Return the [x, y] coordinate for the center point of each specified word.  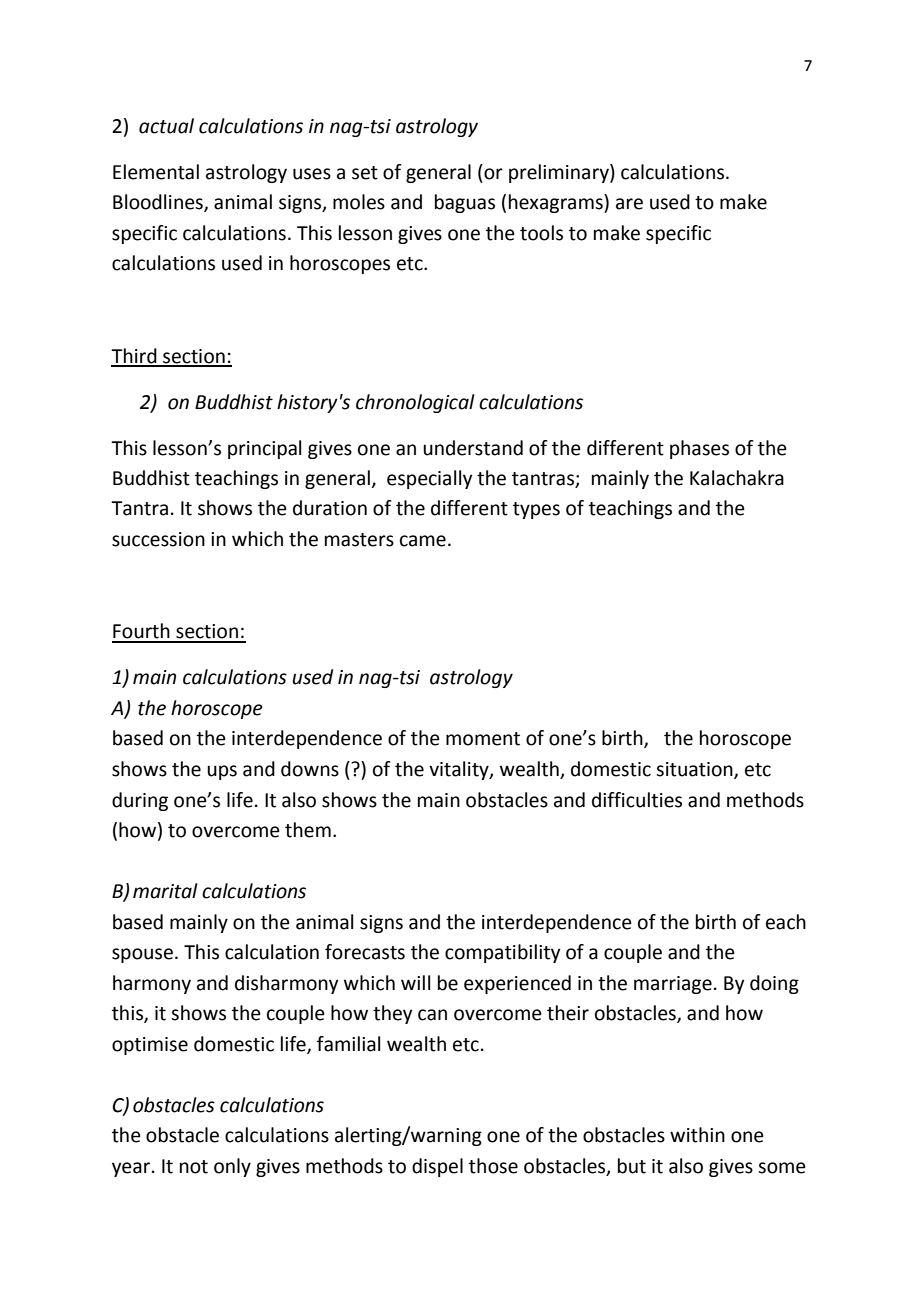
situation [695, 770]
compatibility [502, 953]
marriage [673, 985]
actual [166, 126]
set [365, 173]
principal [264, 449]
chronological [415, 403]
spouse [142, 955]
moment [483, 739]
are [629, 204]
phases [699, 449]
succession [158, 539]
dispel [437, 1167]
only [232, 1167]
